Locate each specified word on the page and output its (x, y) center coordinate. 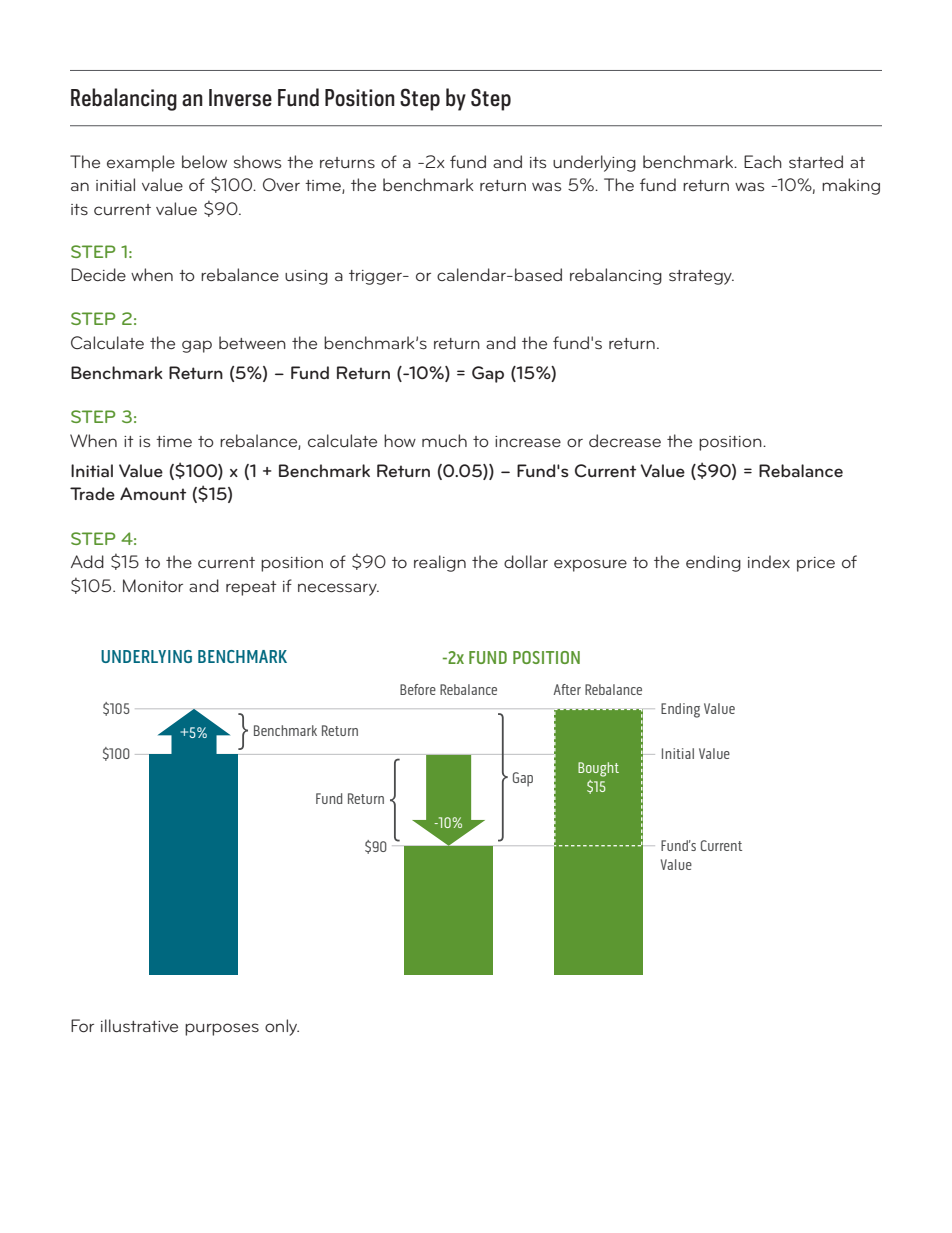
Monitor (153, 585)
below (204, 161)
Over (281, 184)
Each (763, 161)
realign (440, 563)
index (769, 561)
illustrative (139, 1025)
